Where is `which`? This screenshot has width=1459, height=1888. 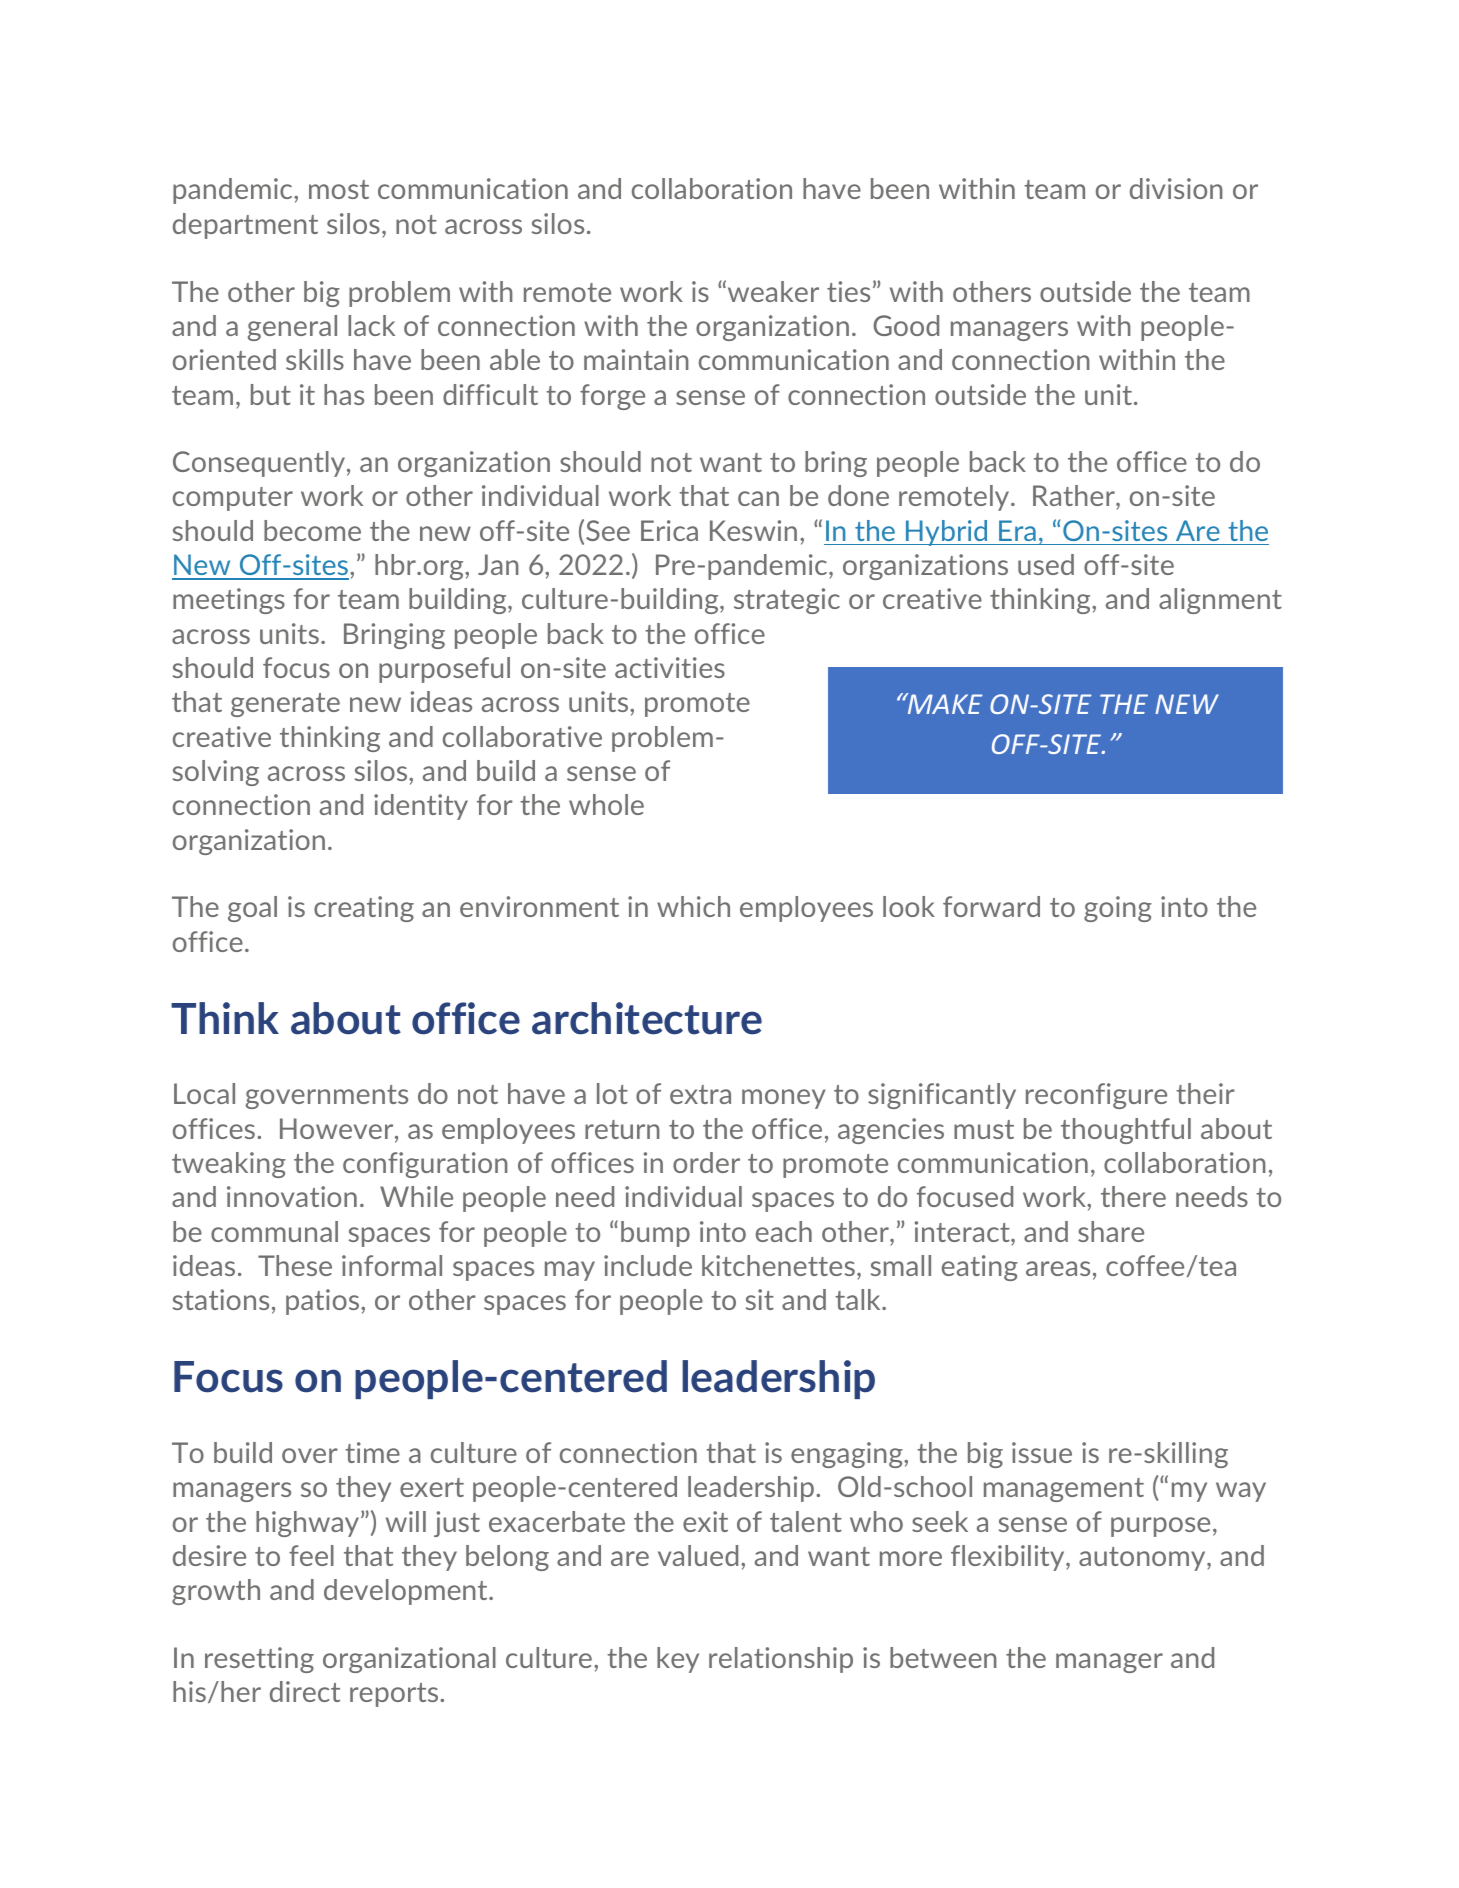 which is located at coordinates (693, 906).
